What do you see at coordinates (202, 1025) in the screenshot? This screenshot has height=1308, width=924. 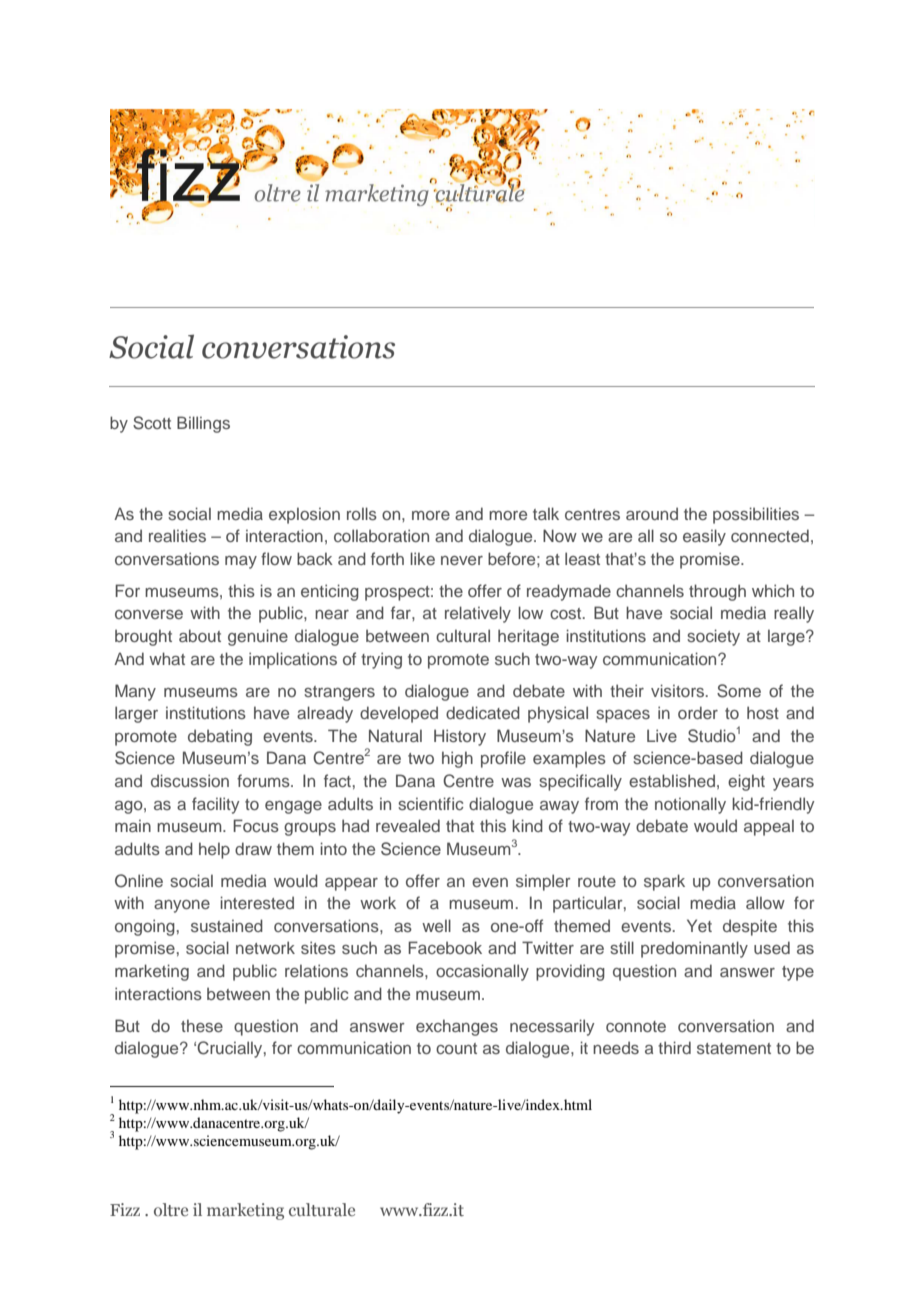 I see `these` at bounding box center [202, 1025].
